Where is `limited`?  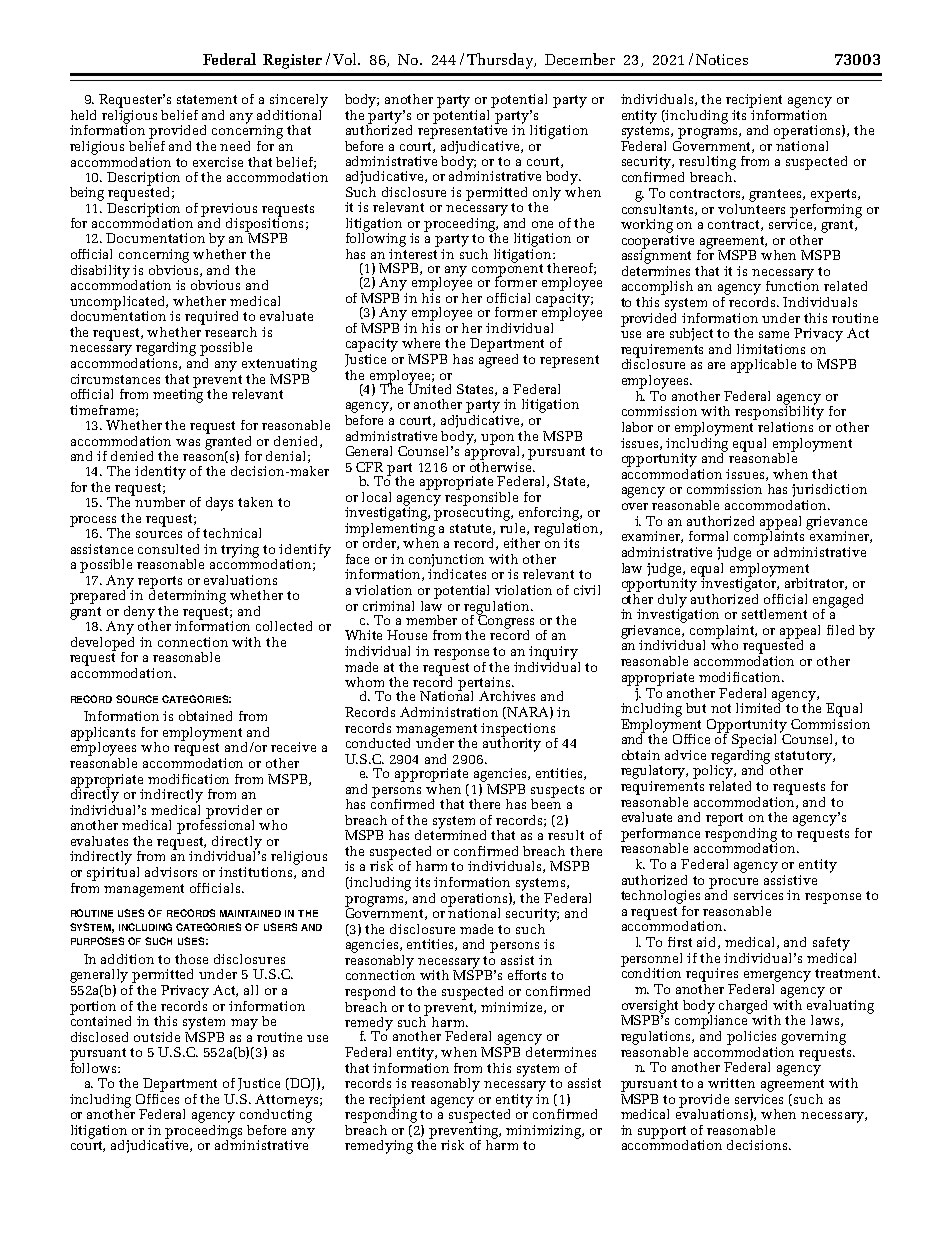 limited is located at coordinates (760, 706).
